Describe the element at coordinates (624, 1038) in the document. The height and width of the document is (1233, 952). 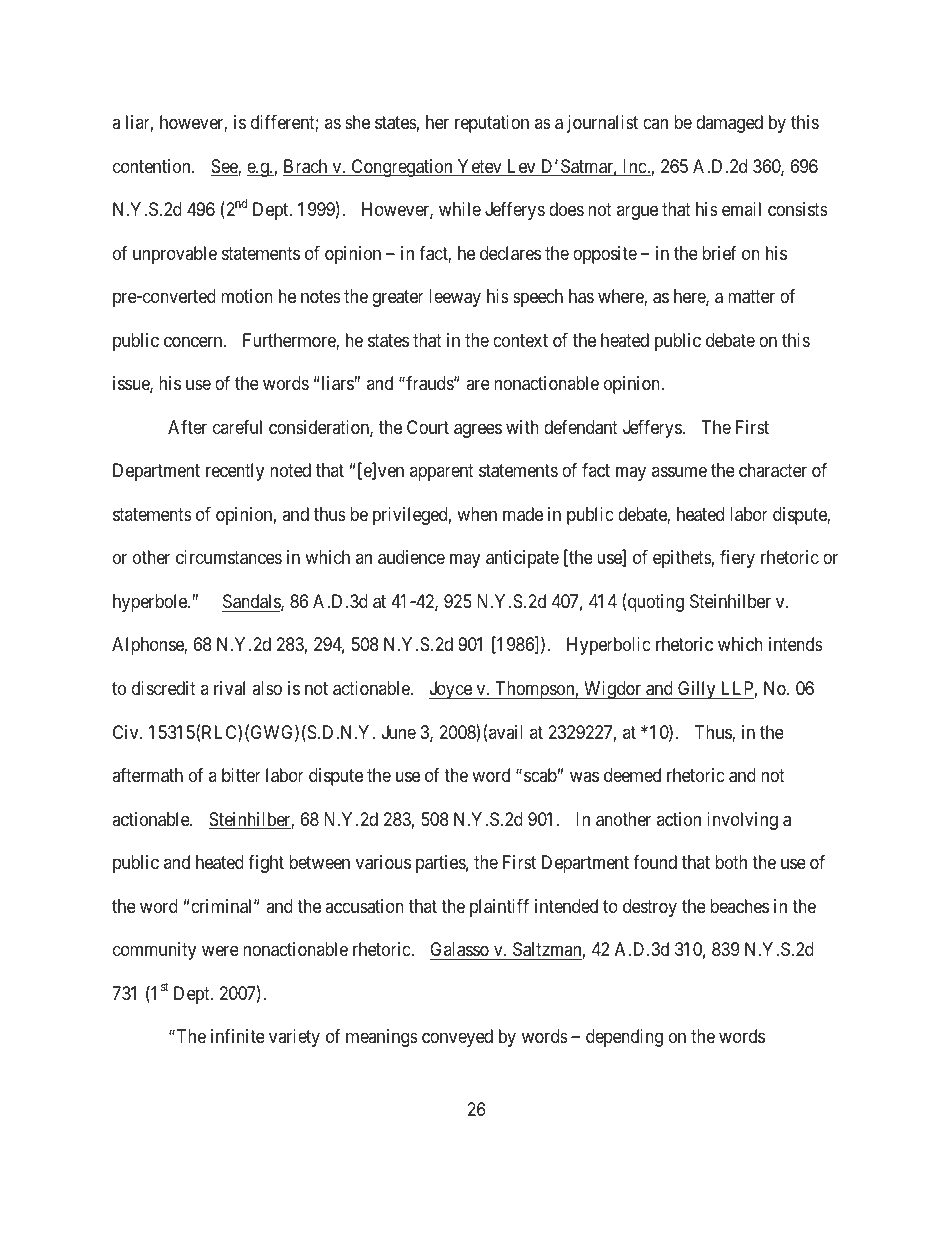
I see `depending` at that location.
